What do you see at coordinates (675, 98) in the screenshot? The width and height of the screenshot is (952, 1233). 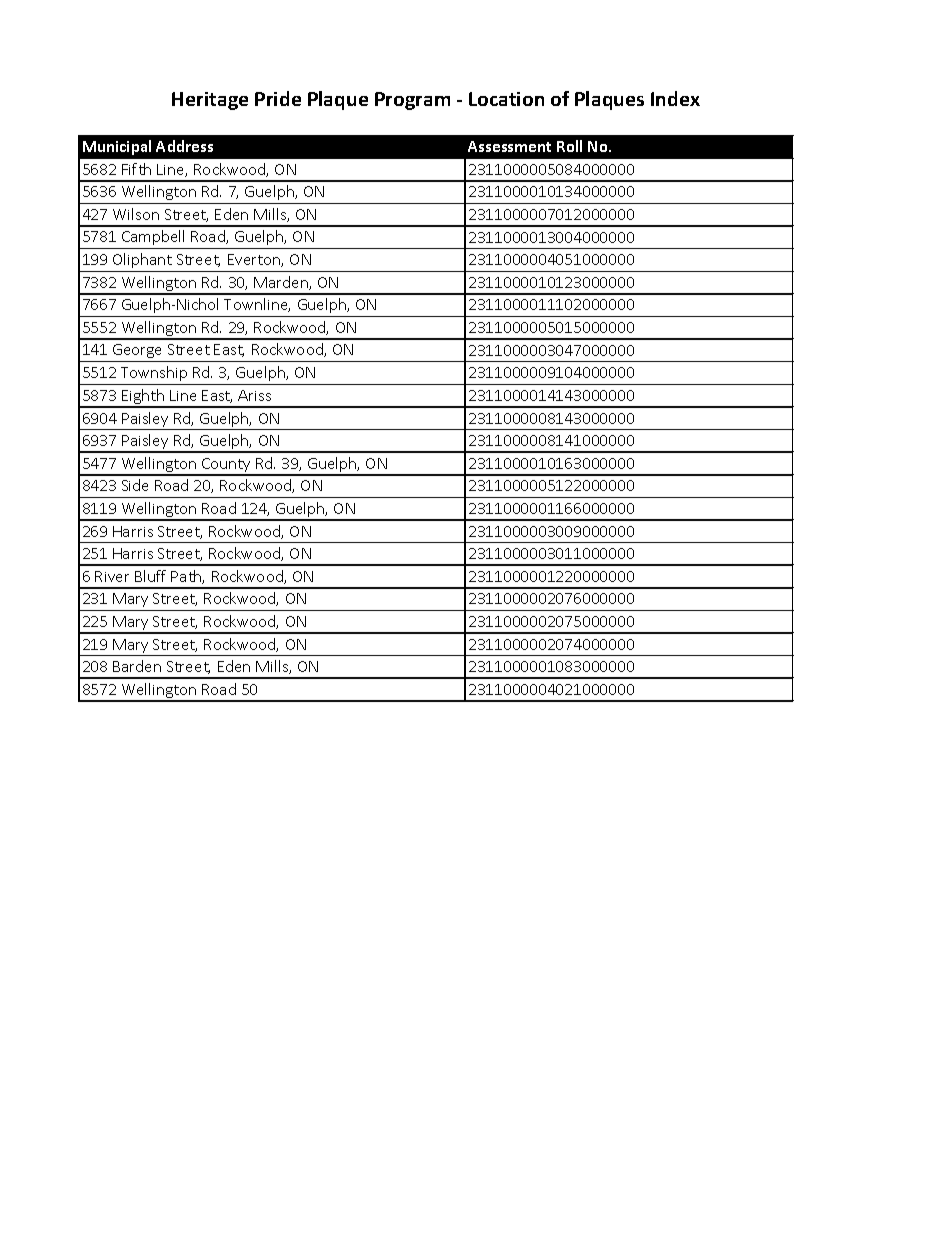 I see `Index` at bounding box center [675, 98].
